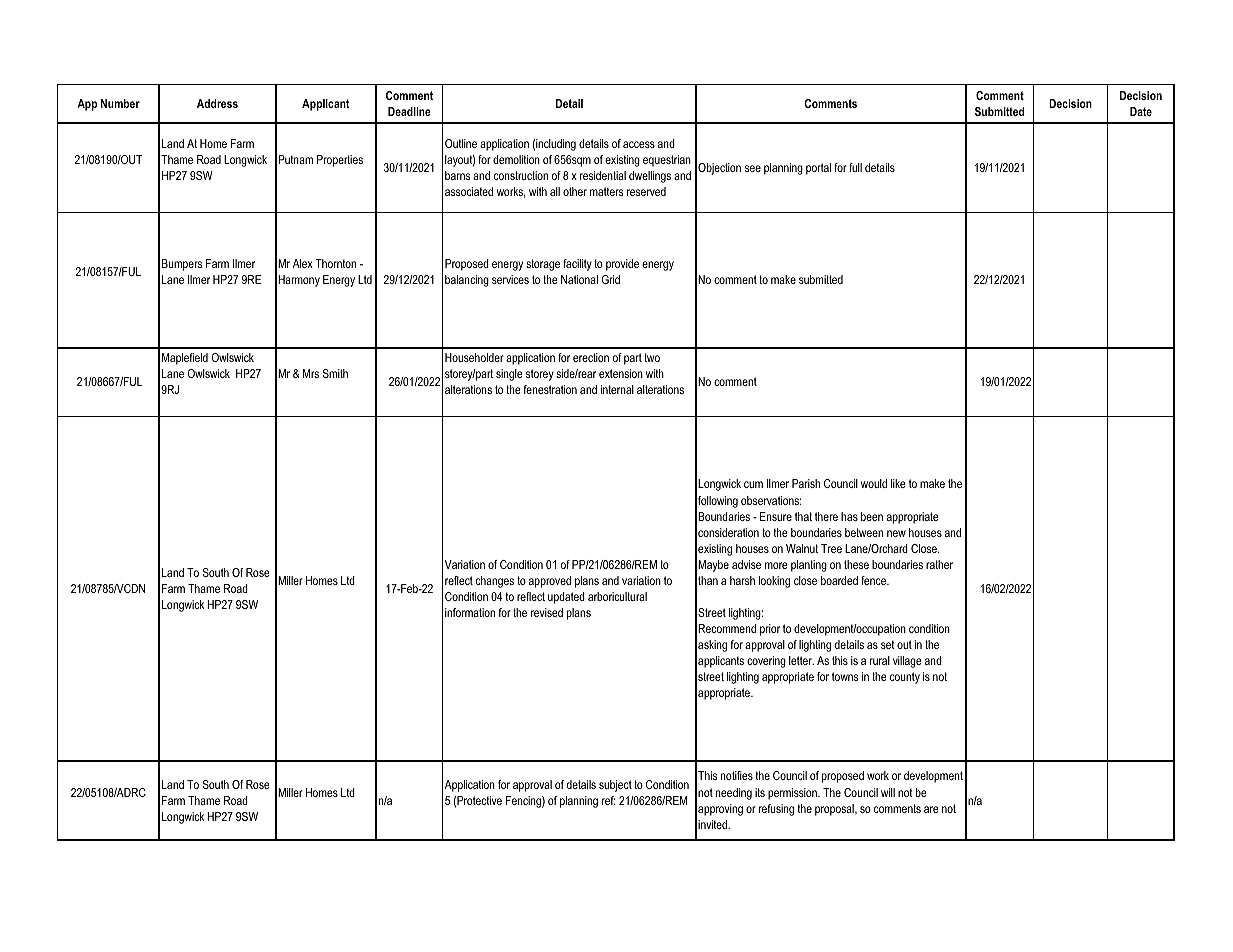 This image has height=952, width=1233. What do you see at coordinates (734, 794) in the image?
I see `needing` at bounding box center [734, 794].
